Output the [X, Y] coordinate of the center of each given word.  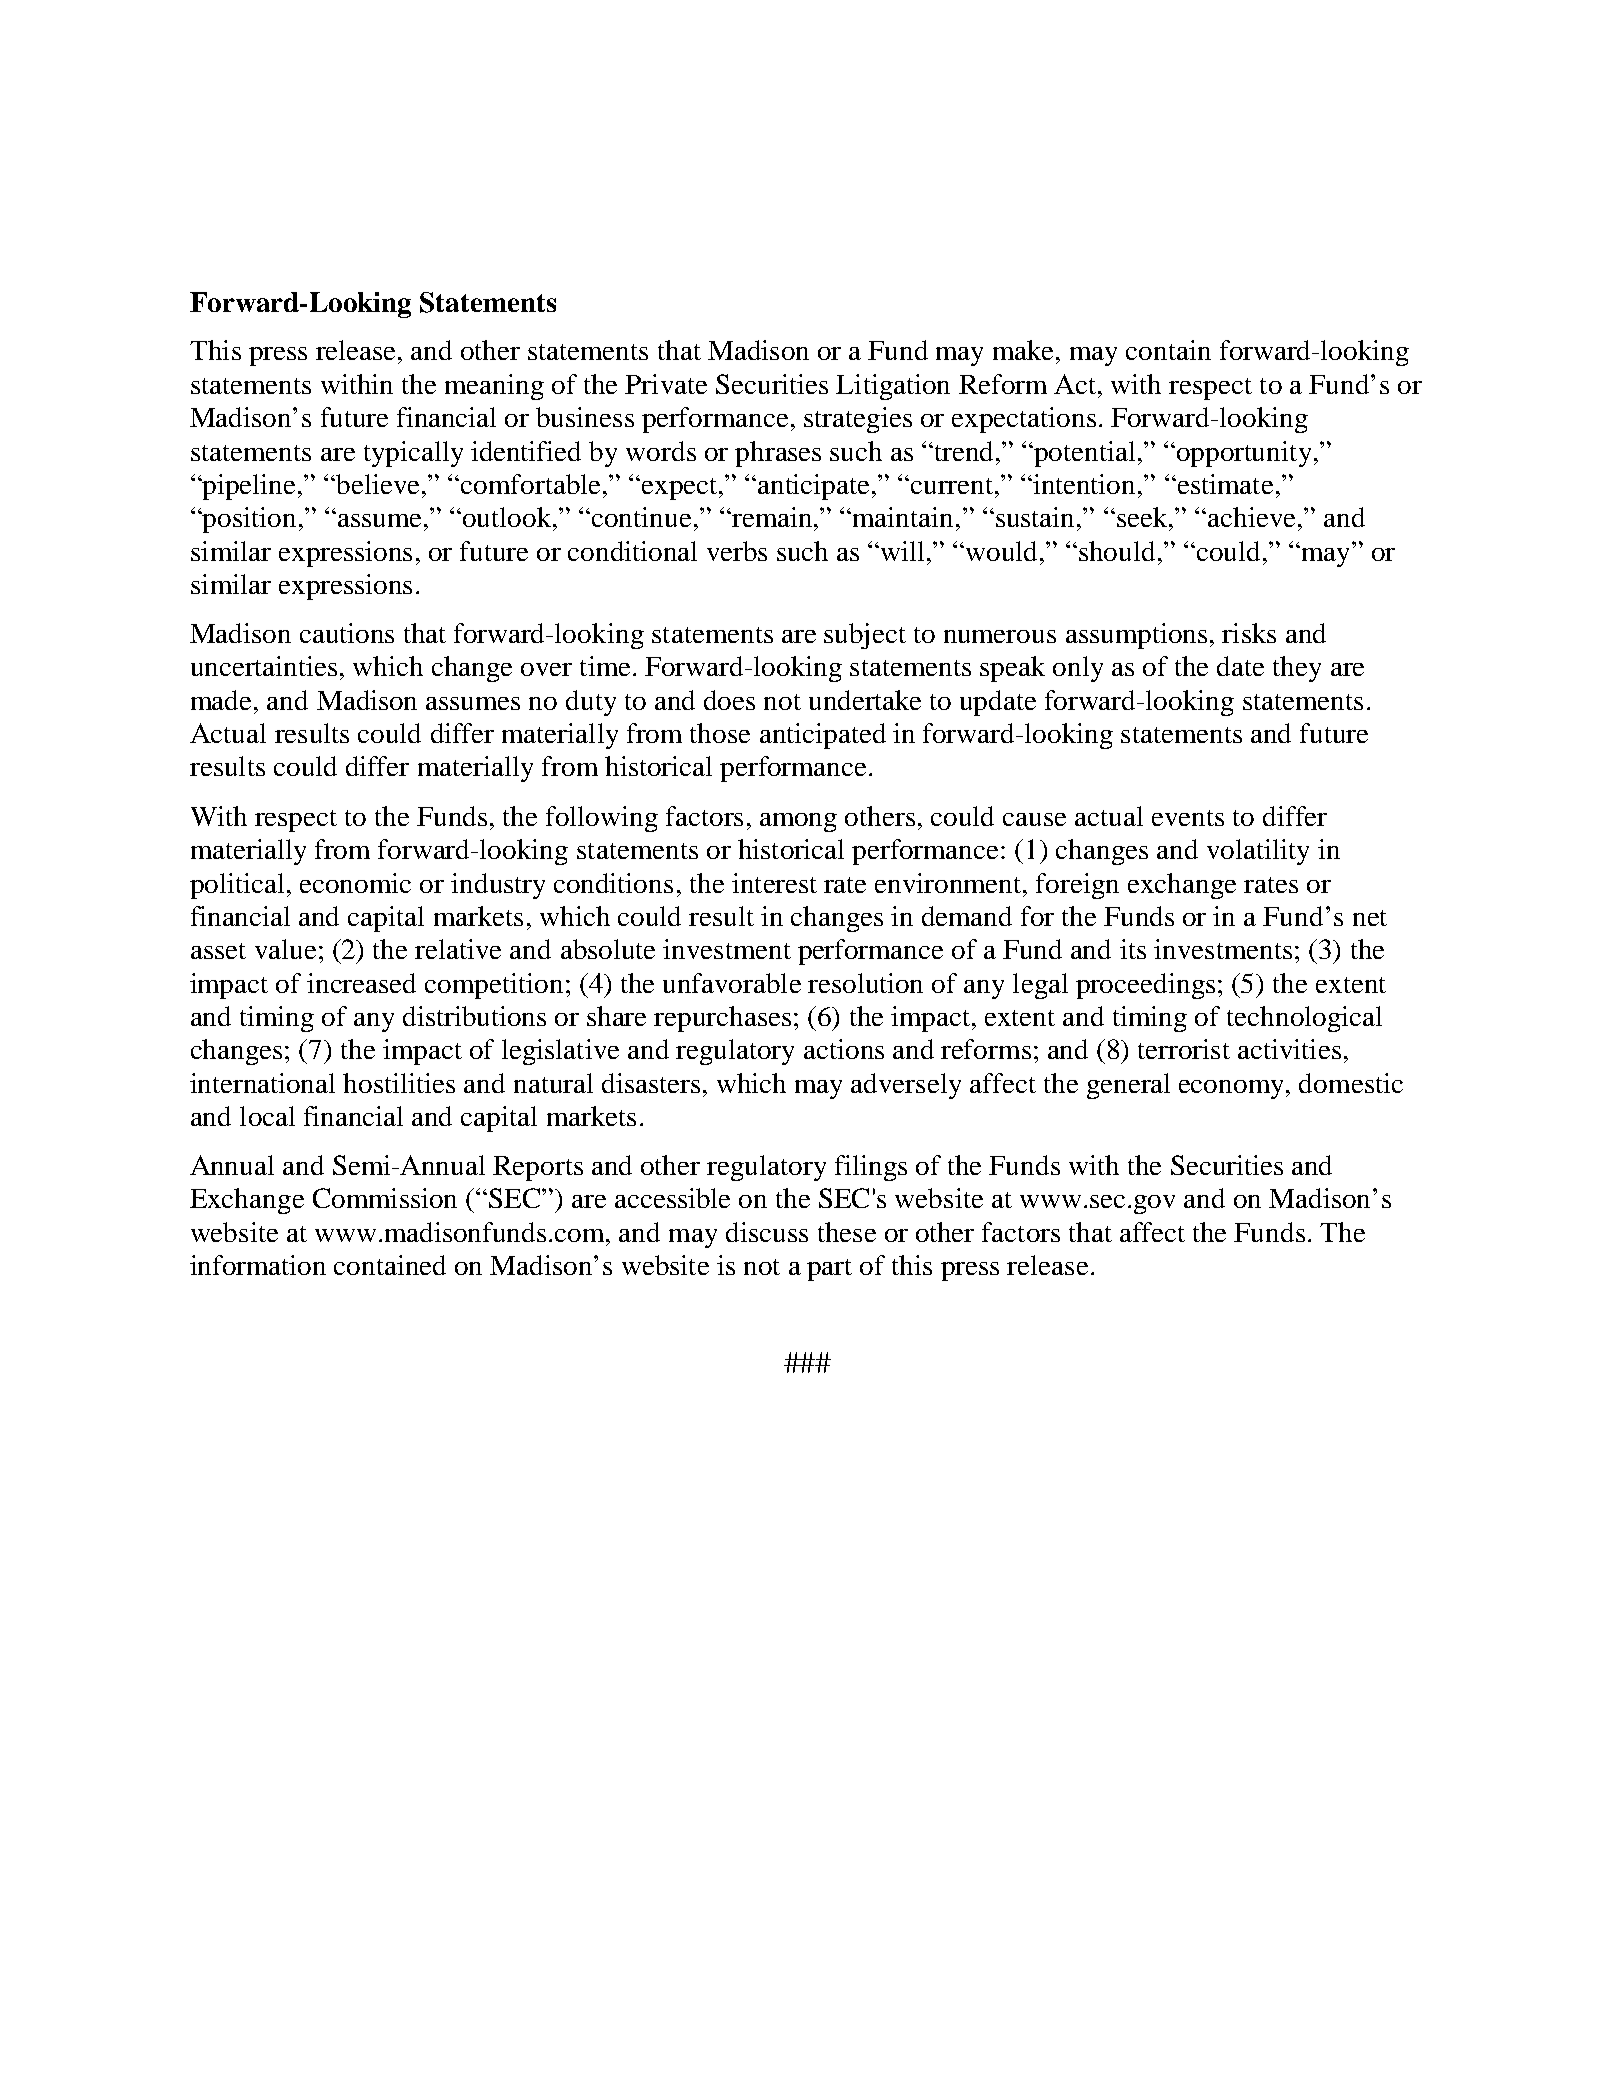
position [248, 520]
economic [355, 883]
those [720, 733]
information [258, 1265]
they [1297, 669]
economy [1231, 1089]
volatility [1258, 852]
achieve [1251, 517]
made [223, 700]
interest [774, 883]
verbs [737, 551]
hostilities [399, 1083]
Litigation [893, 387]
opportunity [1244, 454]
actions [844, 1049]
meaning [494, 387]
